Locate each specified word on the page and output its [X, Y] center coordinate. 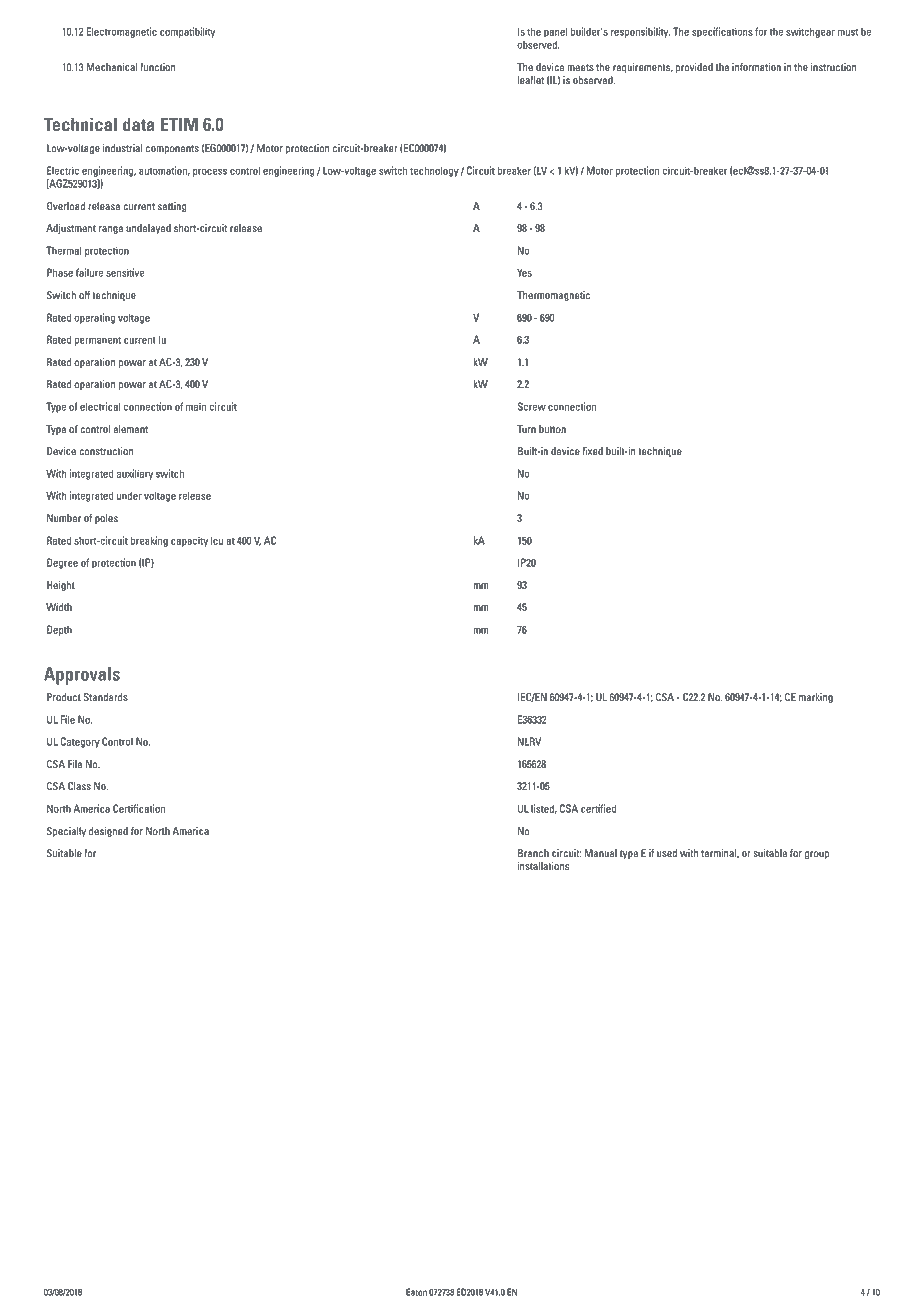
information [756, 67]
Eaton [416, 1292]
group [817, 855]
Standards [105, 697]
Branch [533, 853]
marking [816, 698]
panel [556, 32]
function [158, 67]
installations [543, 866]
